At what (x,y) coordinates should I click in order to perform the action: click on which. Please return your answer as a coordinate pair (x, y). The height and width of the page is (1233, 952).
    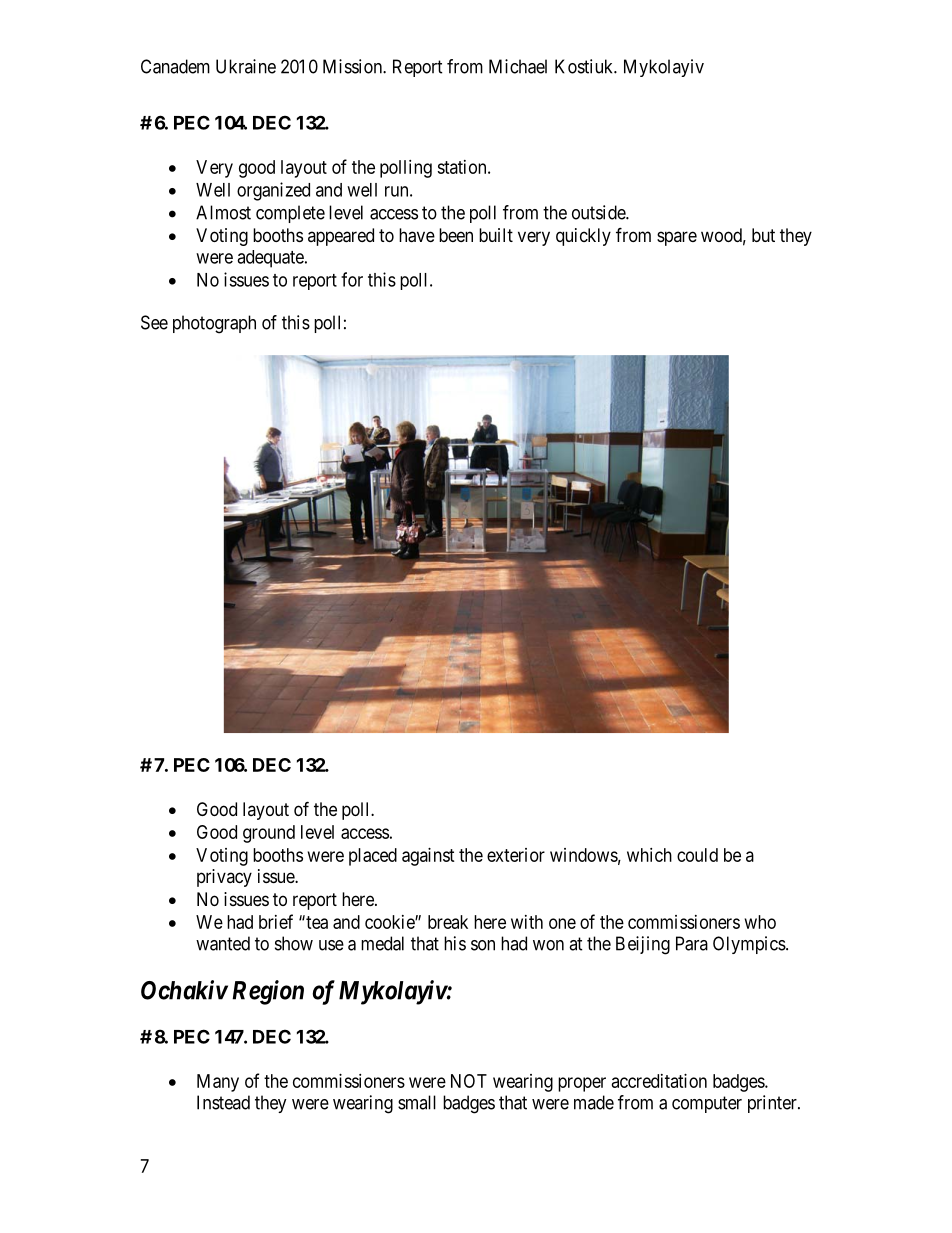
    Looking at the image, I should click on (649, 855).
